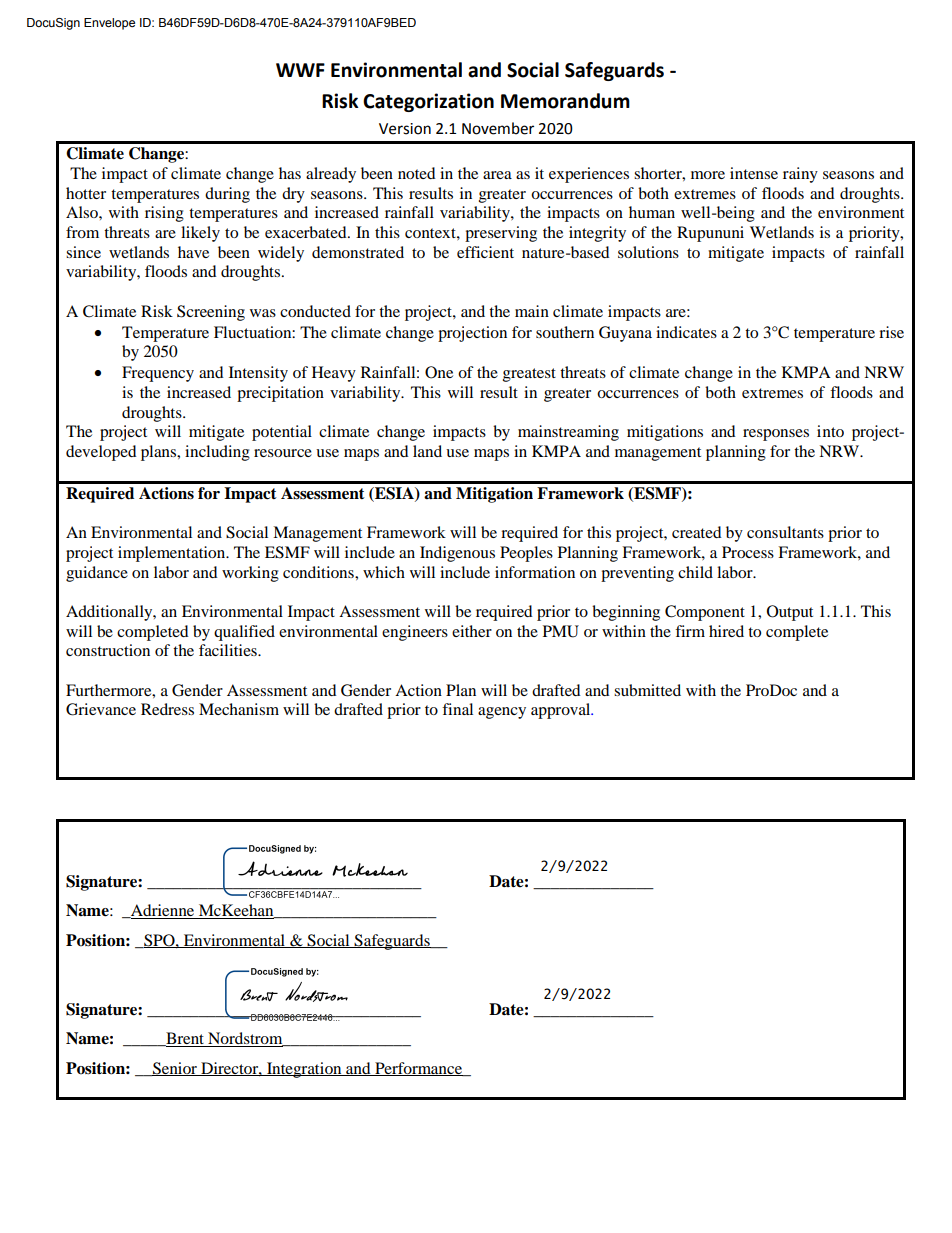 The width and height of the image is (952, 1233). I want to click on agency, so click(502, 713).
